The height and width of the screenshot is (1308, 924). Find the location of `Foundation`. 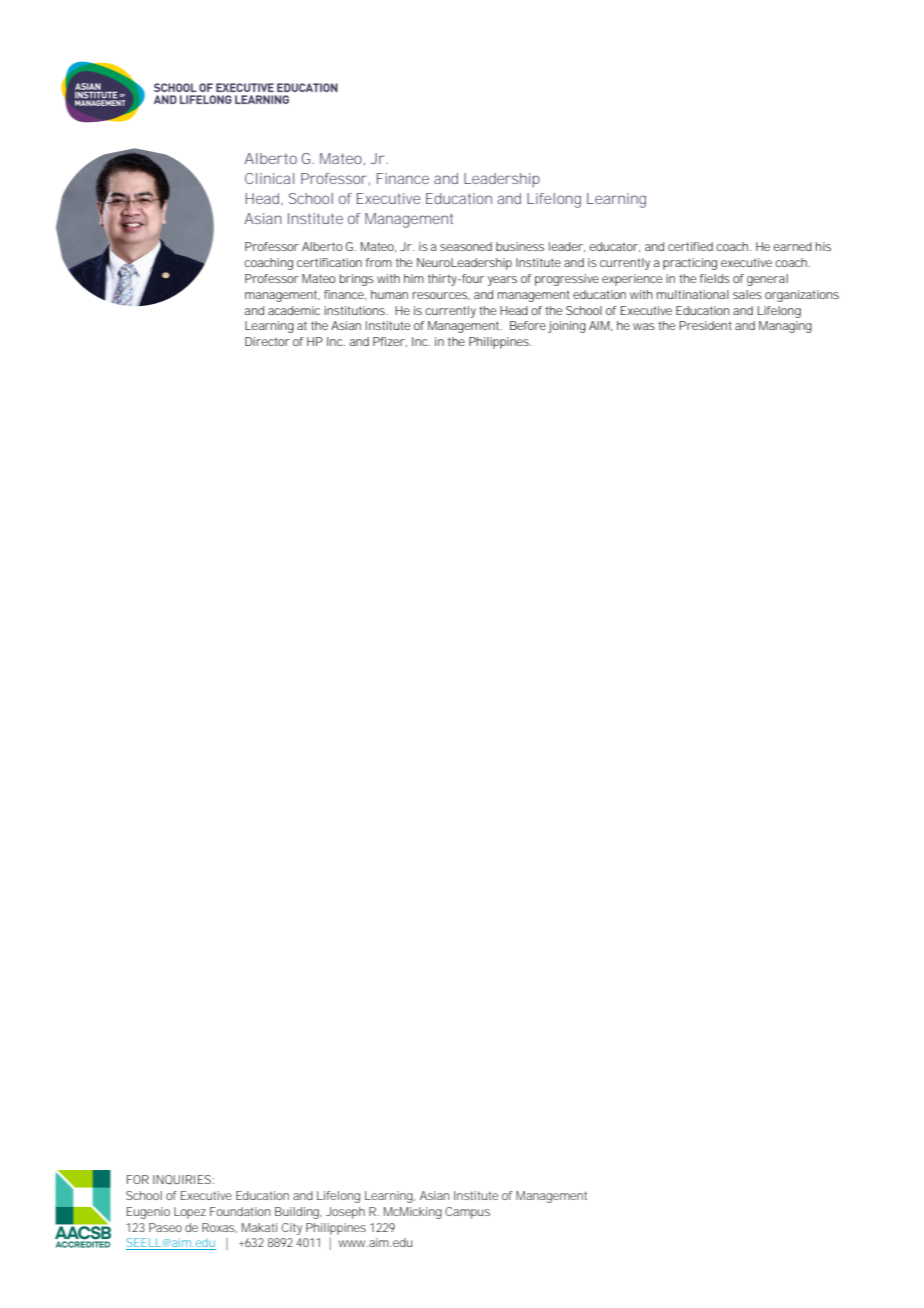

Foundation is located at coordinates (240, 1211).
